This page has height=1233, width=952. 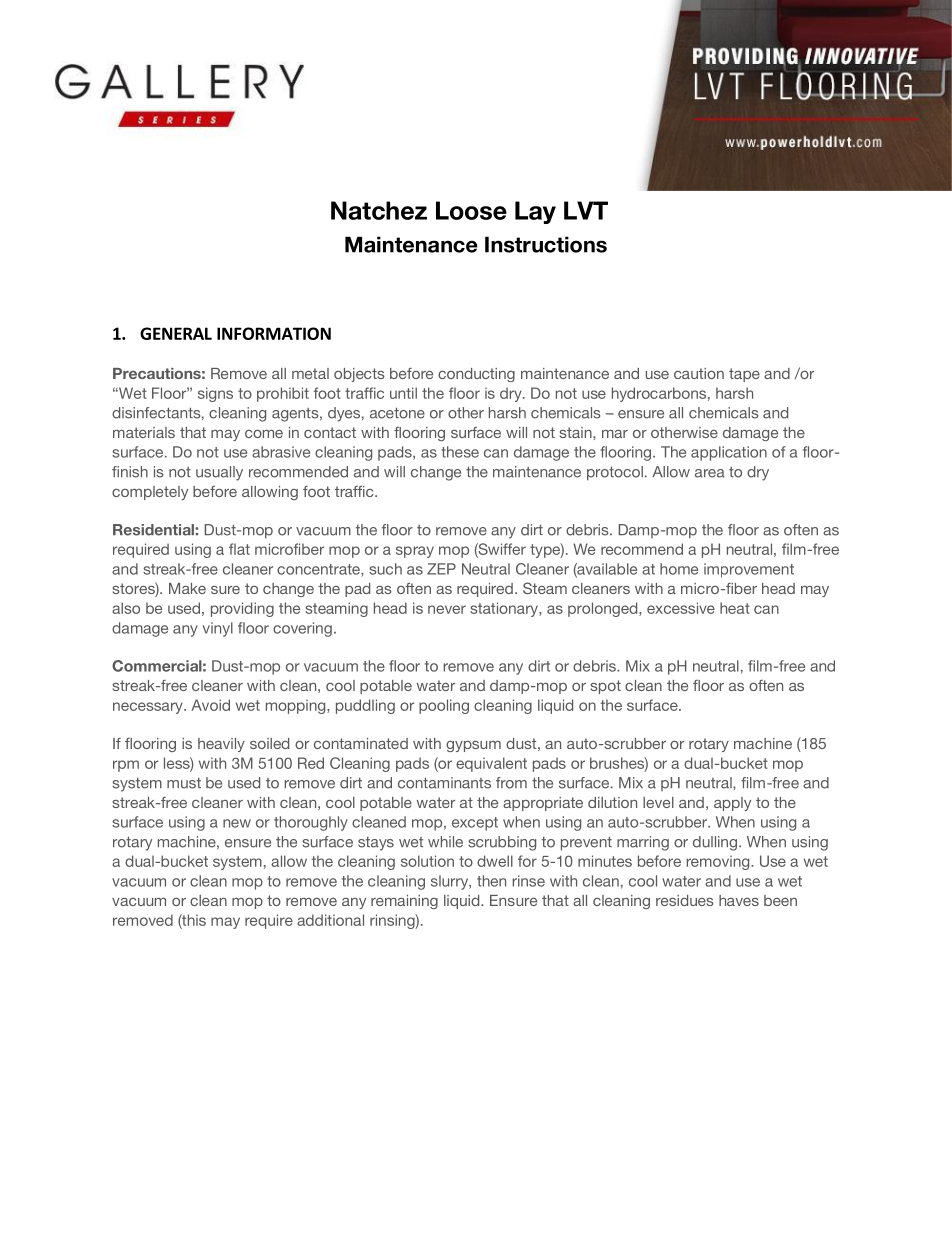 I want to click on spot, so click(x=606, y=687).
